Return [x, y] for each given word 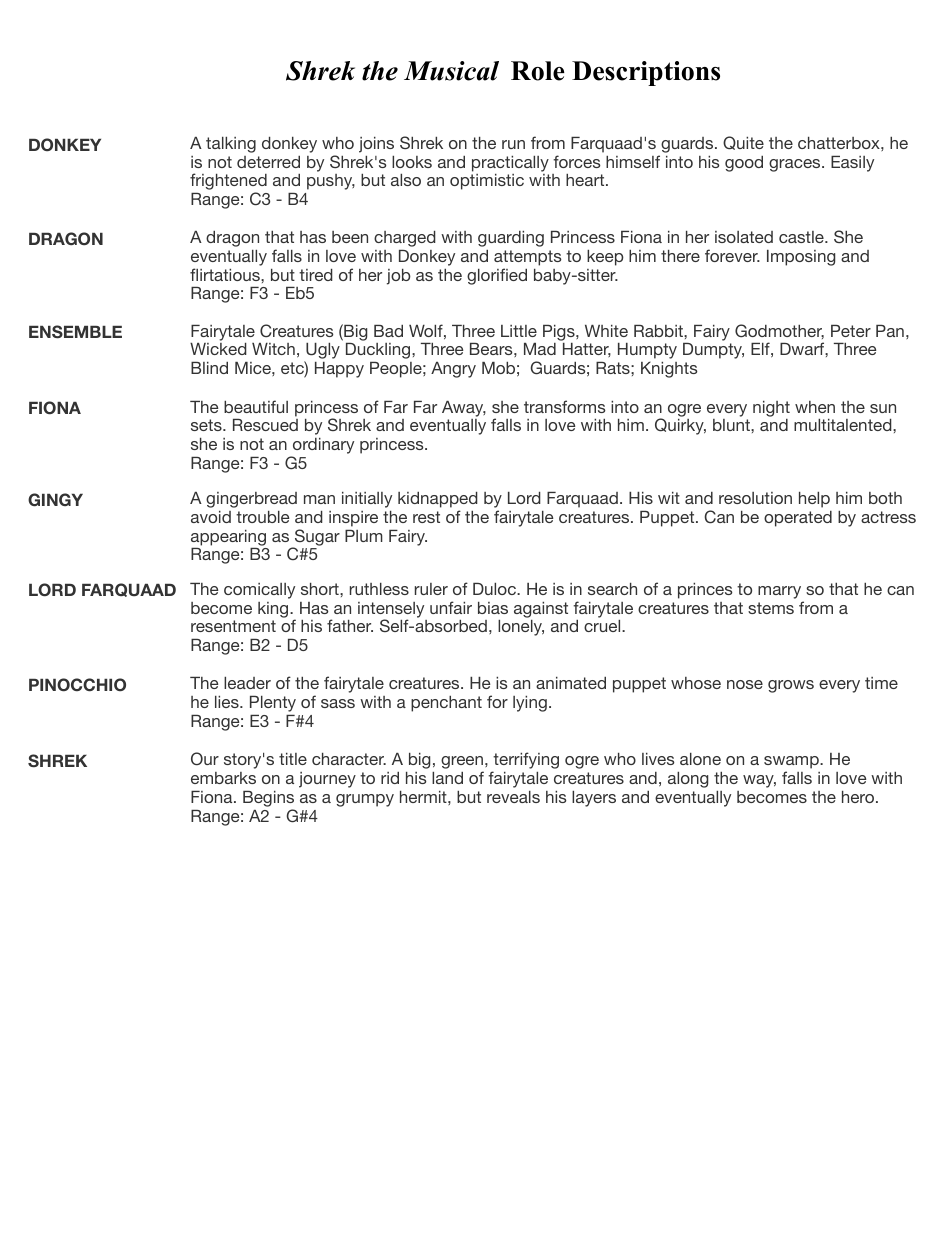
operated [798, 519]
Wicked [218, 349]
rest [426, 517]
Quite [743, 143]
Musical [451, 71]
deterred [268, 162]
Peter [851, 331]
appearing [228, 538]
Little [519, 331]
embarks [223, 778]
